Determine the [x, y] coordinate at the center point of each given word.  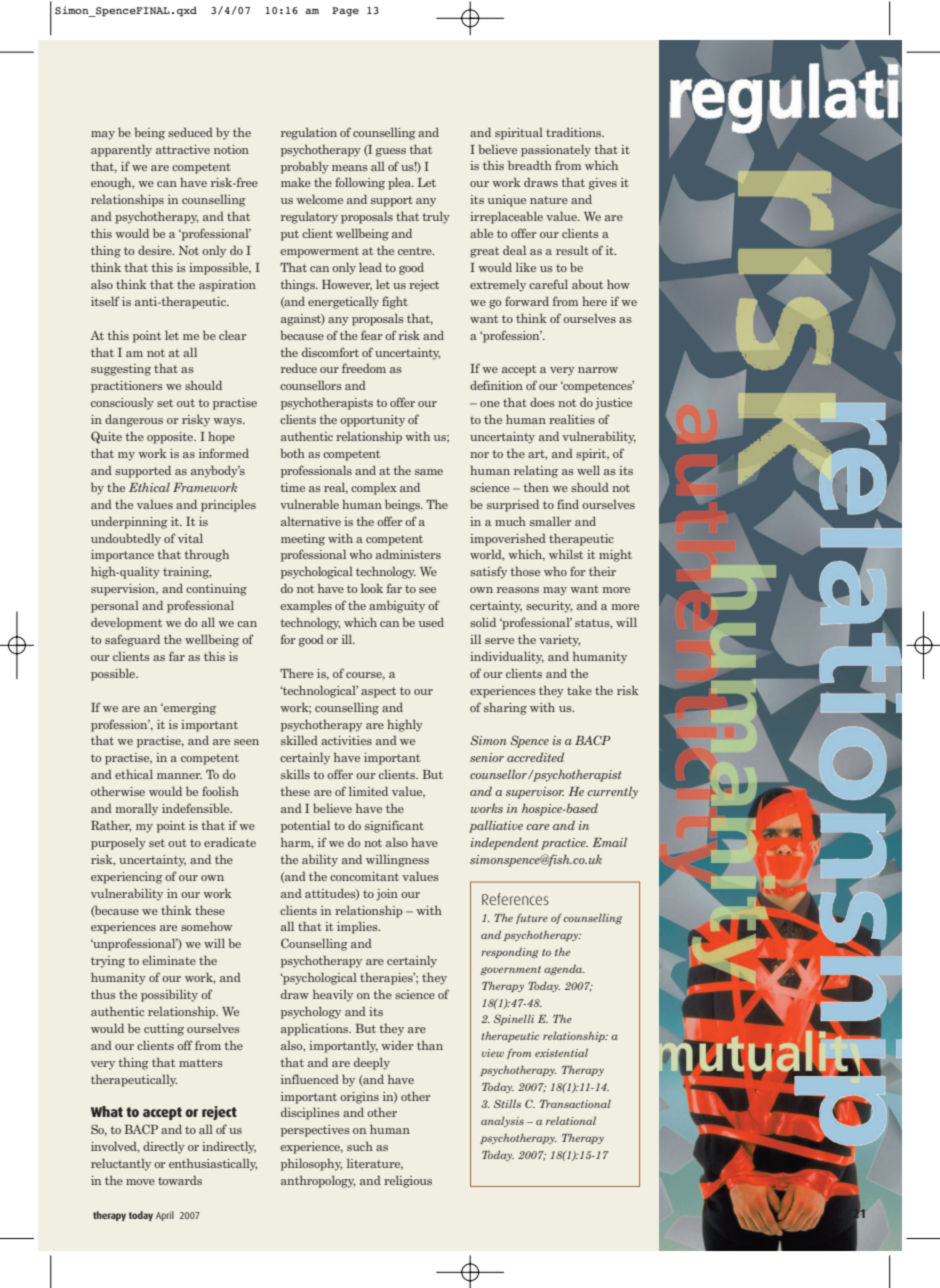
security [549, 607]
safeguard [132, 640]
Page [345, 11]
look [372, 588]
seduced [190, 132]
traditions [575, 132]
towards [180, 1180]
